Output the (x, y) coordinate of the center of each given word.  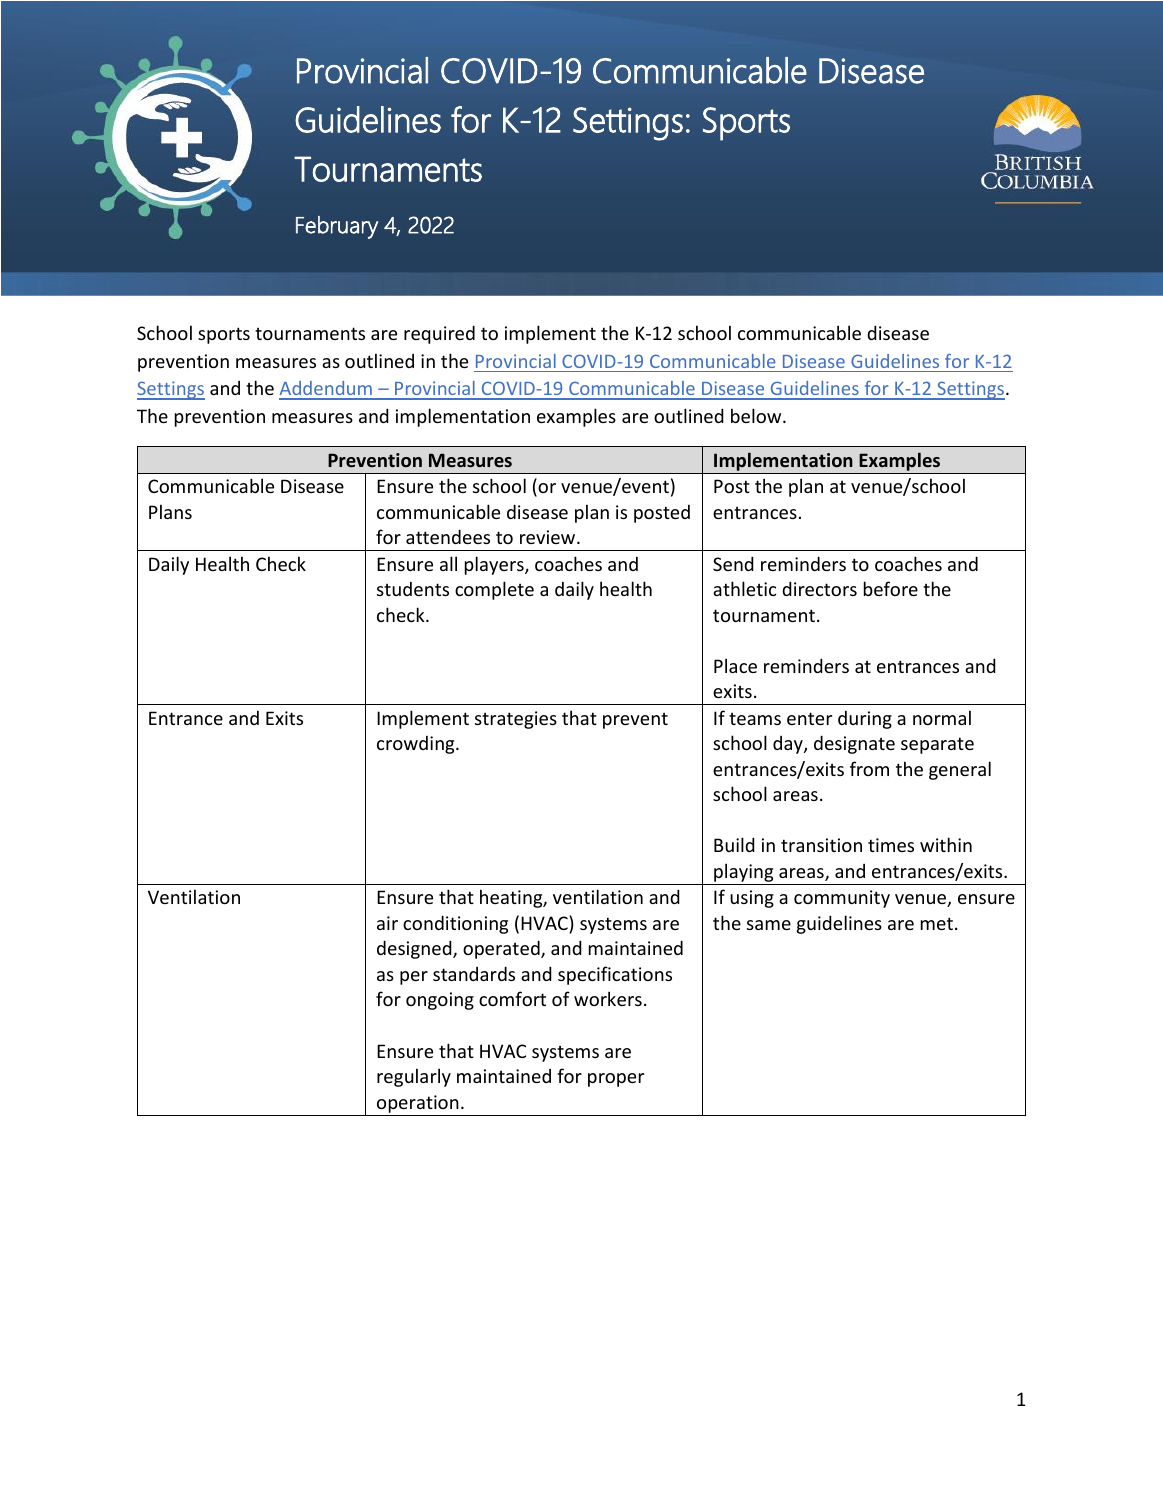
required (439, 334)
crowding (417, 745)
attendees (448, 536)
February (337, 227)
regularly (414, 1077)
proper (616, 1080)
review (549, 537)
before (891, 588)
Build (734, 844)
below (757, 415)
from (869, 768)
